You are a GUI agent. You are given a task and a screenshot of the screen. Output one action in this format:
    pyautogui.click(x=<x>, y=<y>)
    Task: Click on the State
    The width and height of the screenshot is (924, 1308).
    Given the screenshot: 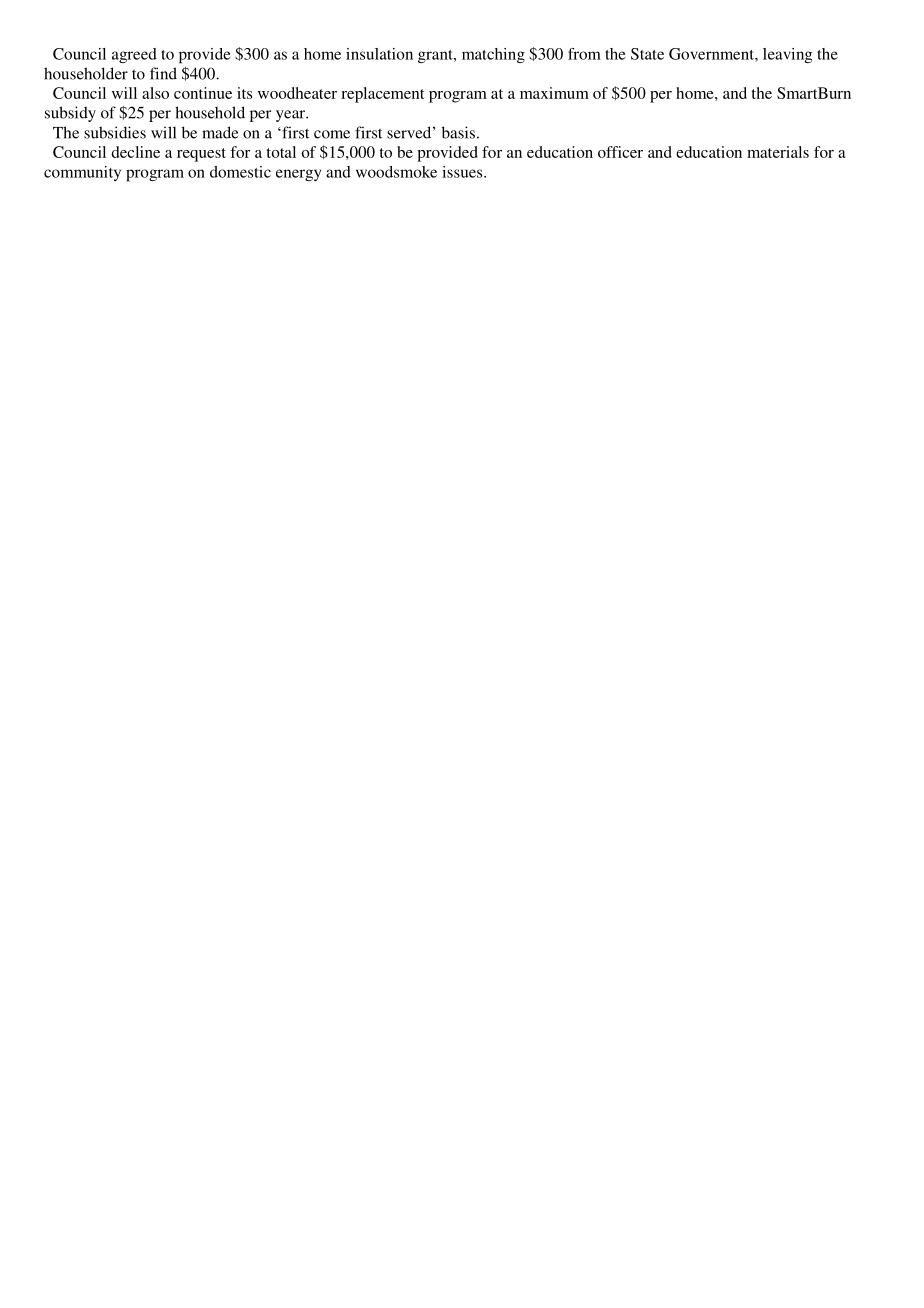 What is the action you would take?
    pyautogui.click(x=647, y=54)
